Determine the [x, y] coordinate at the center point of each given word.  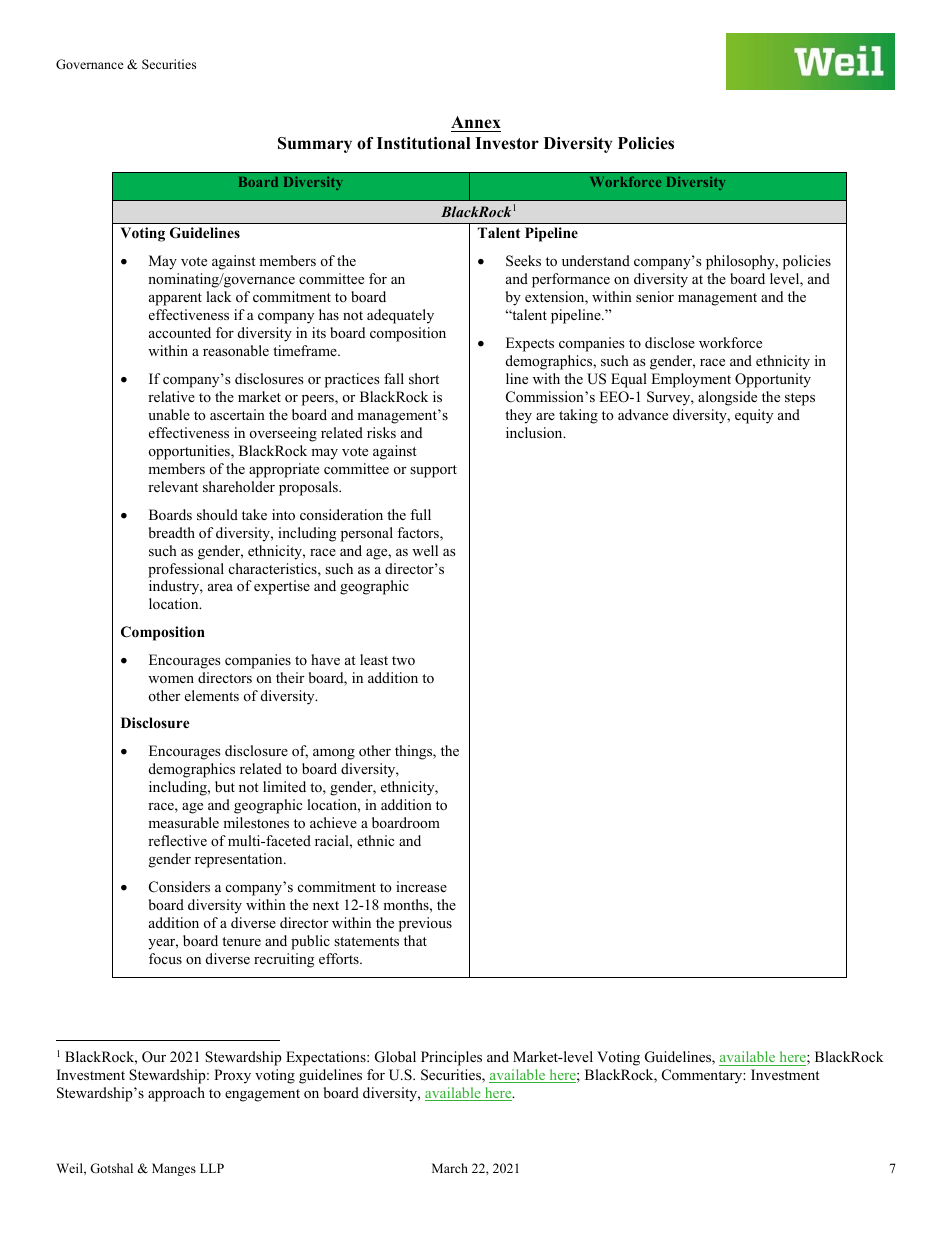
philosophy [741, 262]
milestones [256, 822]
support [433, 471]
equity [754, 416]
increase [421, 886]
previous [425, 924]
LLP [212, 1168]
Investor [507, 143]
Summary [315, 145]
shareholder [239, 486]
